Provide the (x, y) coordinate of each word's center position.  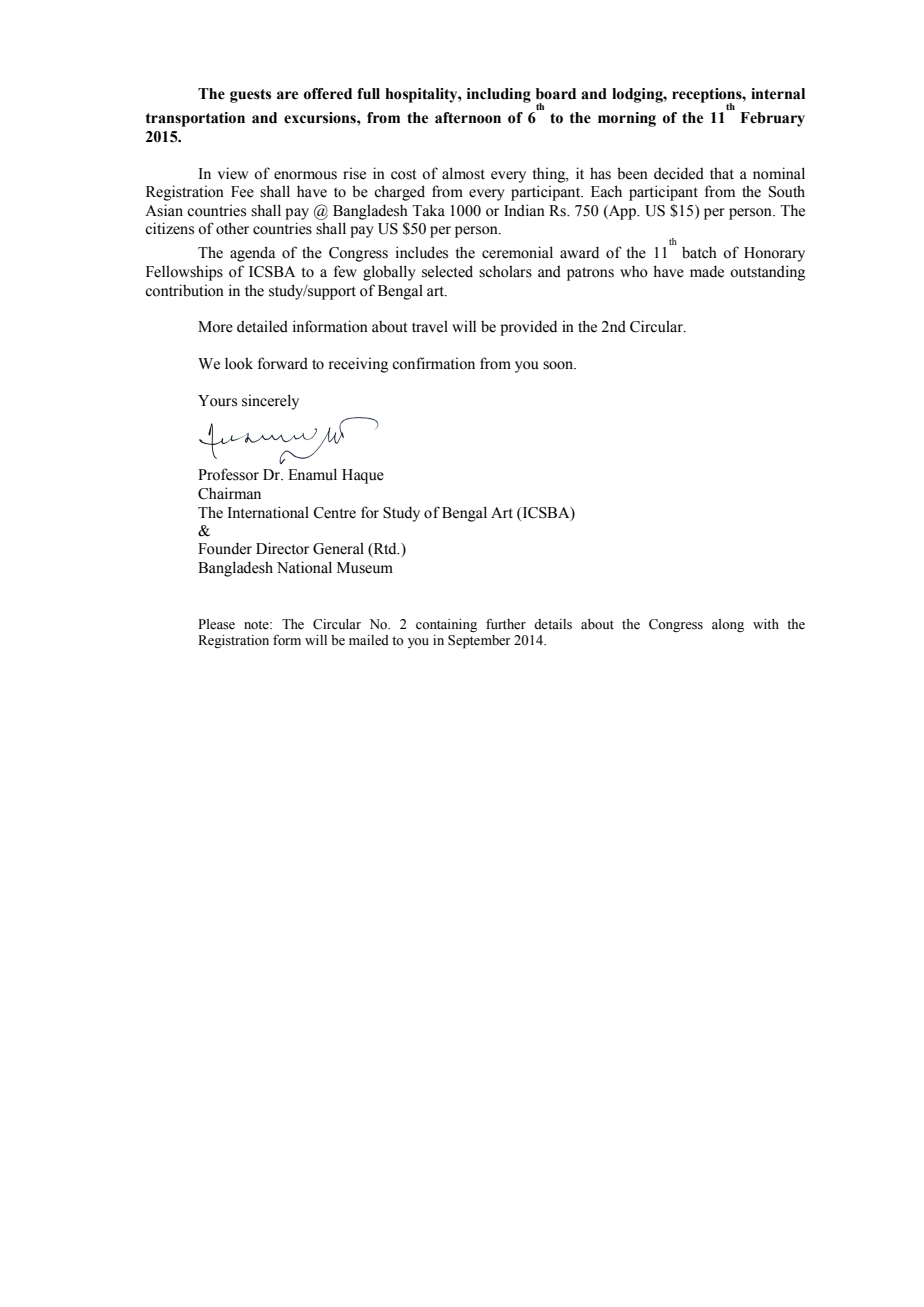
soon (559, 365)
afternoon (468, 118)
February (772, 119)
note (257, 625)
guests (250, 96)
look (239, 363)
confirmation (433, 363)
